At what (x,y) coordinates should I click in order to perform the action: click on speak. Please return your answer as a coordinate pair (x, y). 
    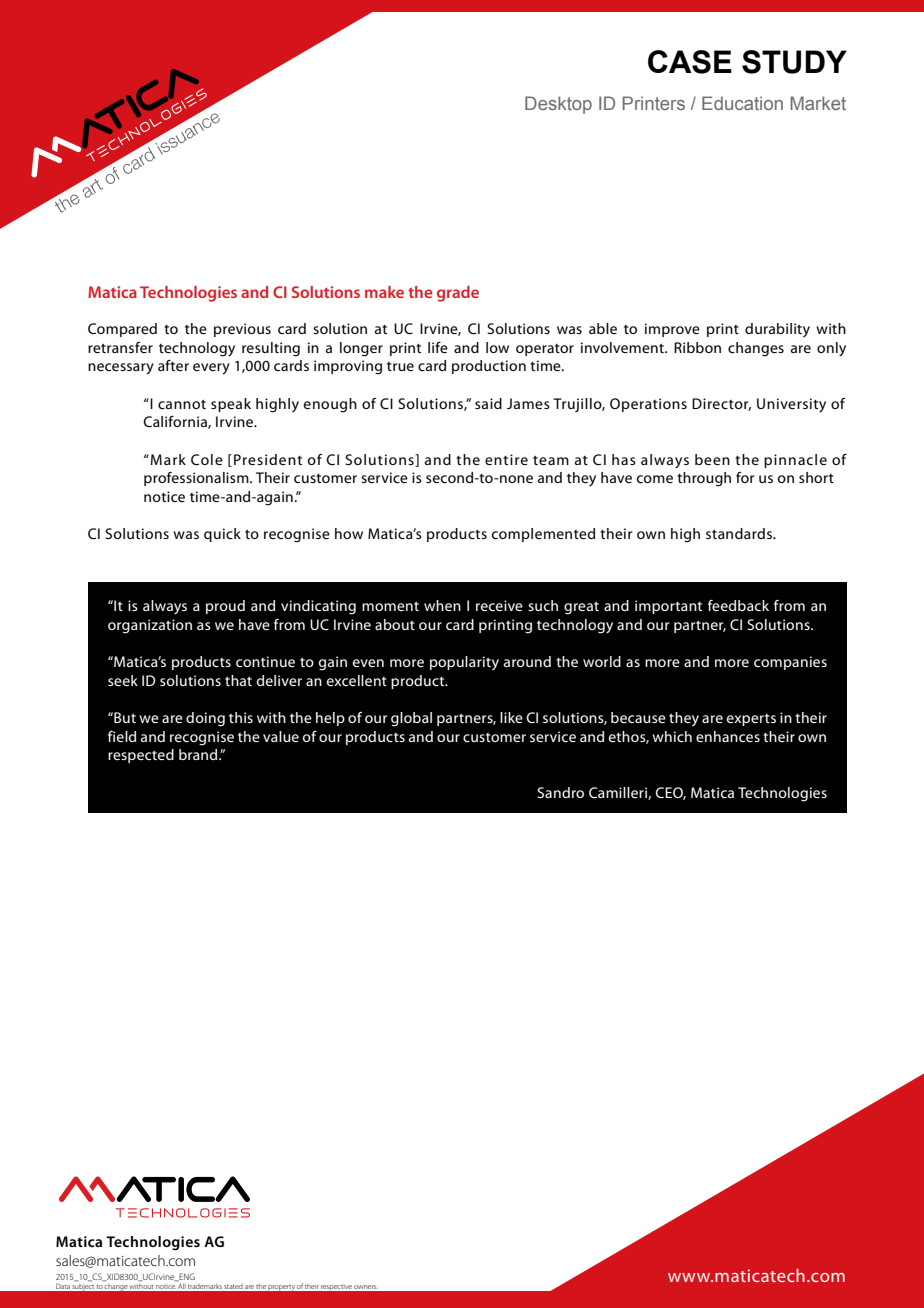
    Looking at the image, I should click on (231, 405).
